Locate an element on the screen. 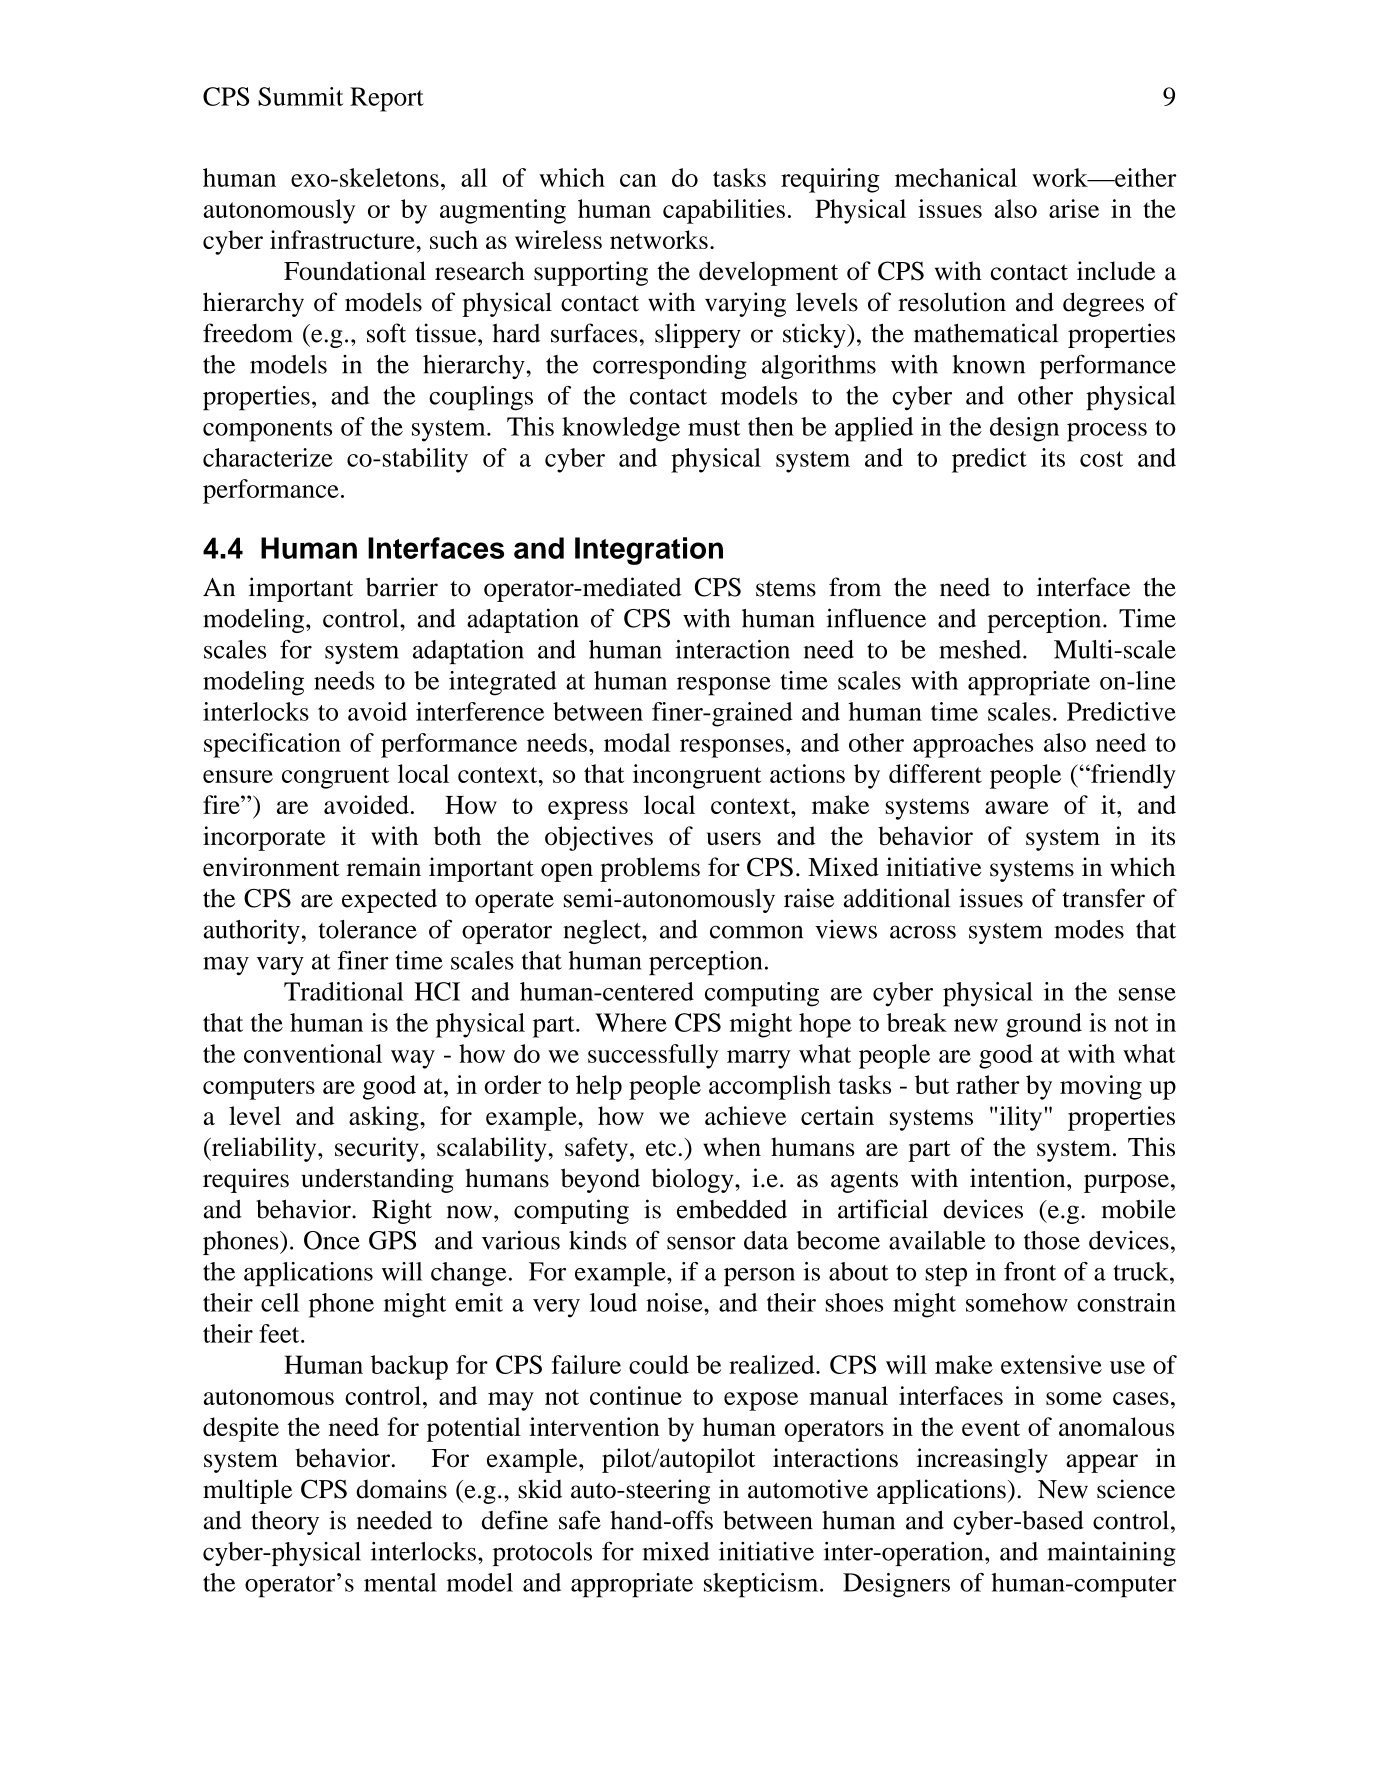 The height and width of the screenshot is (1785, 1379). process is located at coordinates (1107, 432).
